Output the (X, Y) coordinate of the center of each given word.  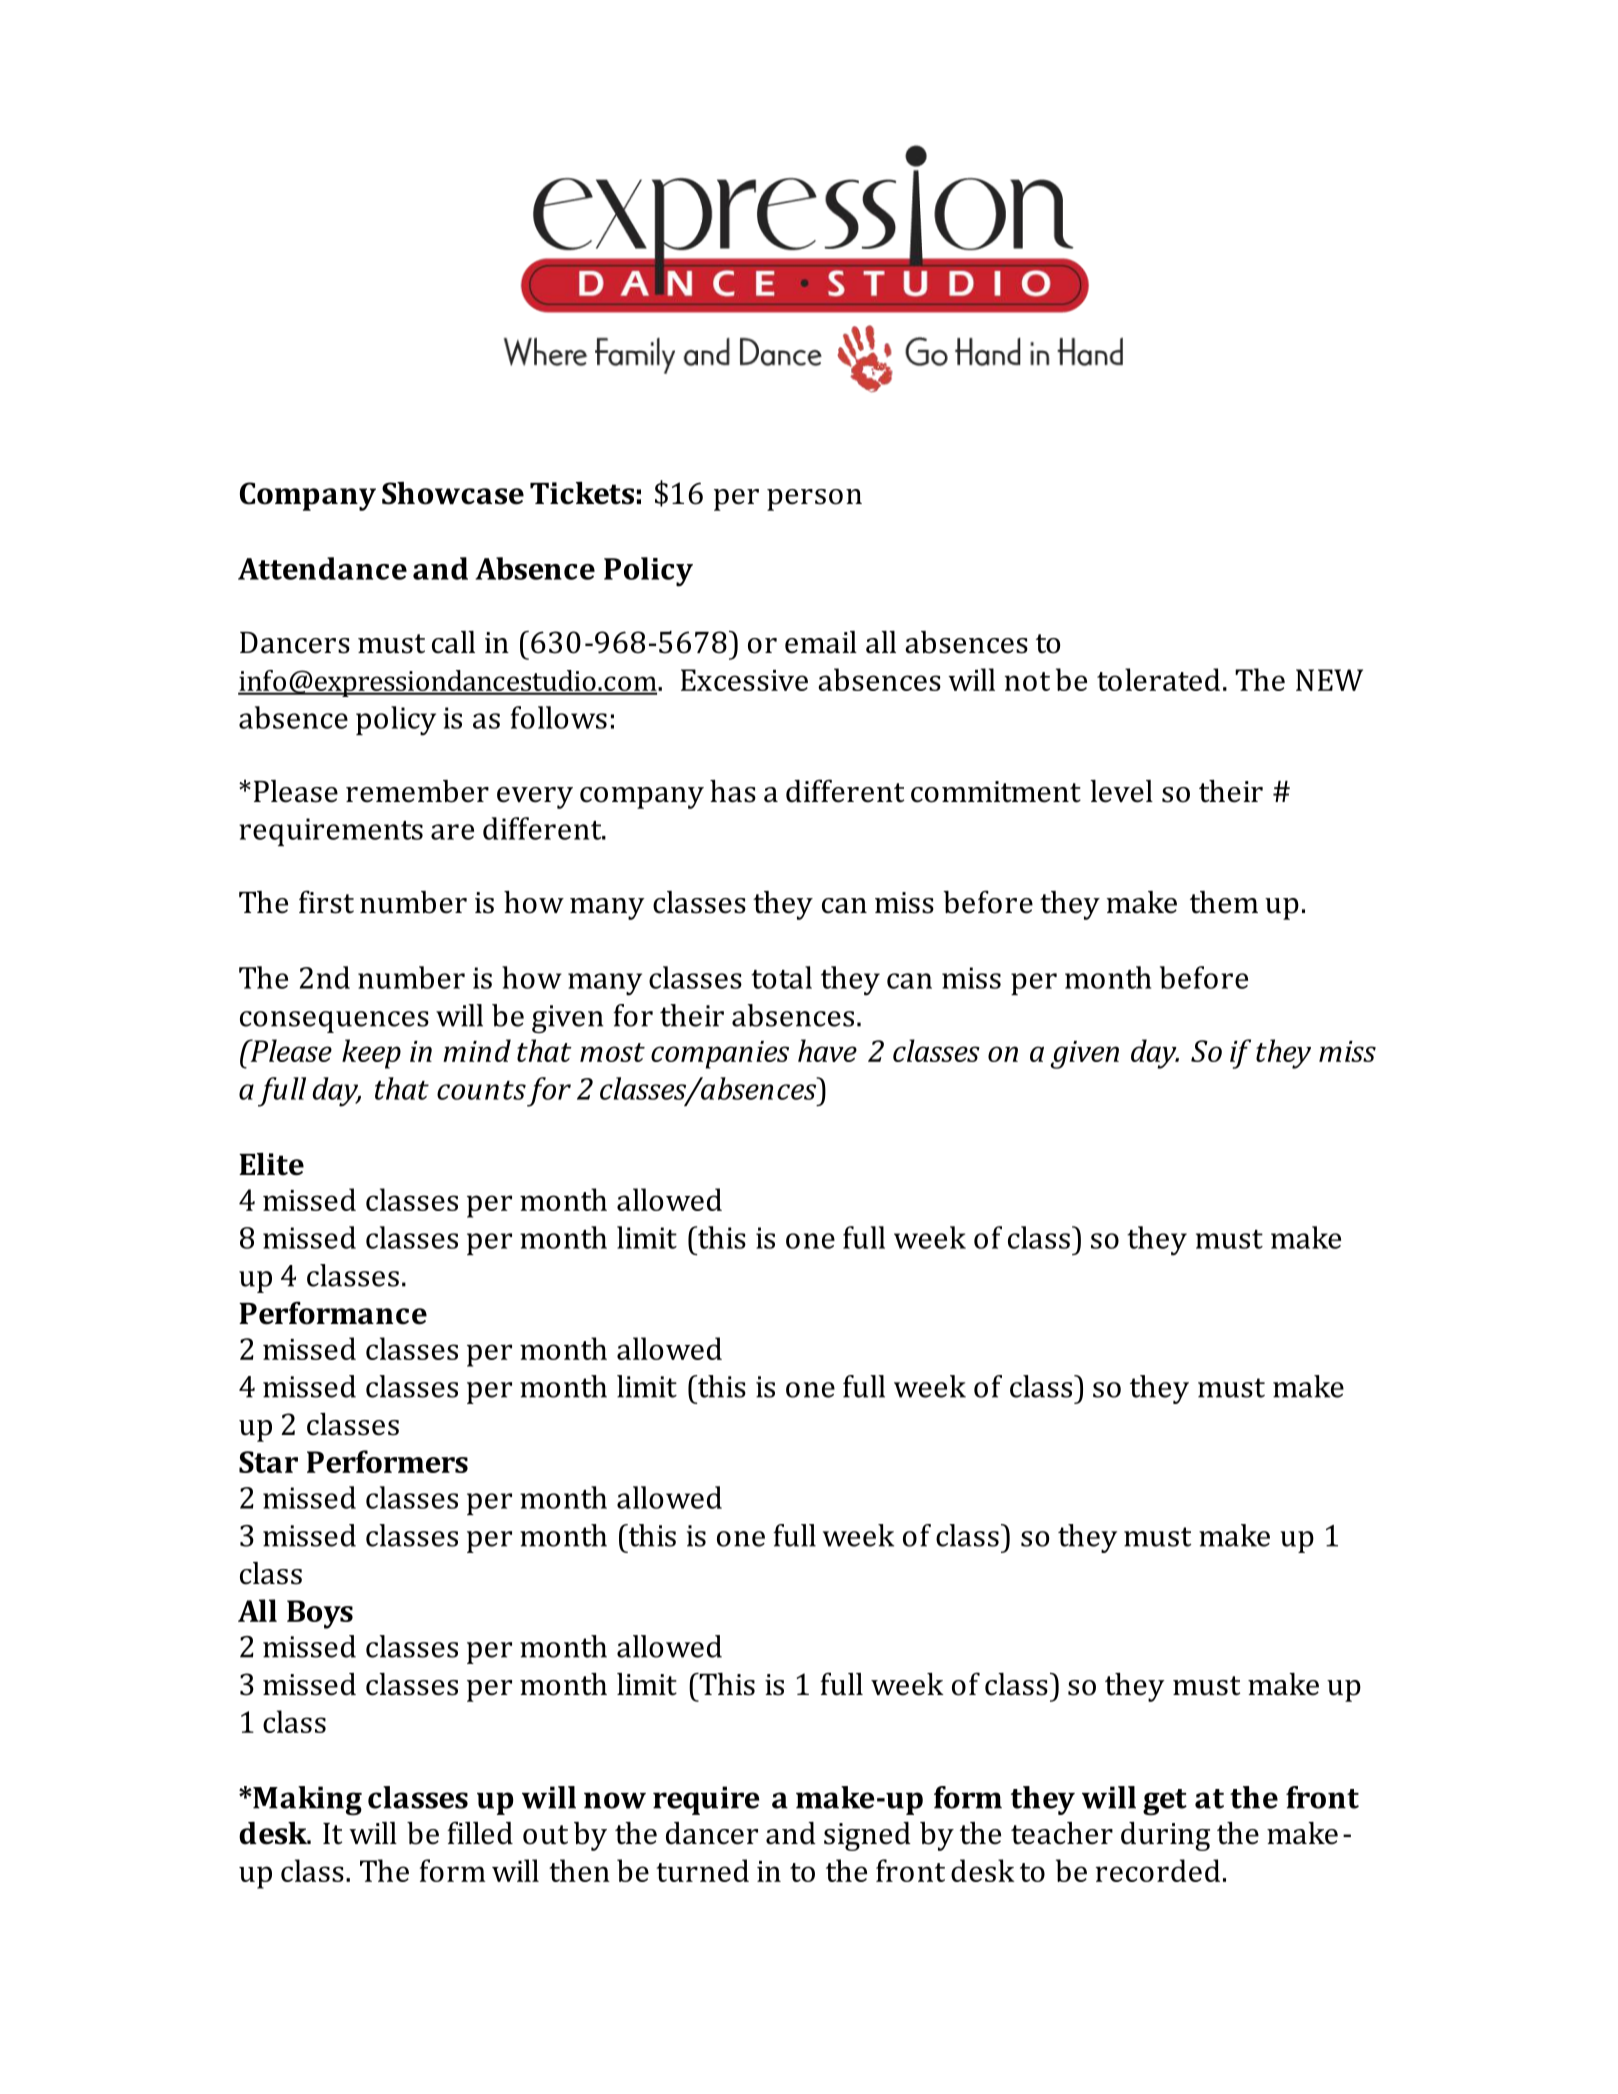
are (452, 832)
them (1224, 902)
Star (268, 1462)
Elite (271, 1164)
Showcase (453, 493)
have (827, 1050)
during (1165, 1836)
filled (480, 1833)
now (615, 1800)
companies (720, 1055)
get (1165, 1802)
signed (867, 1836)
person (814, 500)
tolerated (1158, 679)
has (733, 791)
